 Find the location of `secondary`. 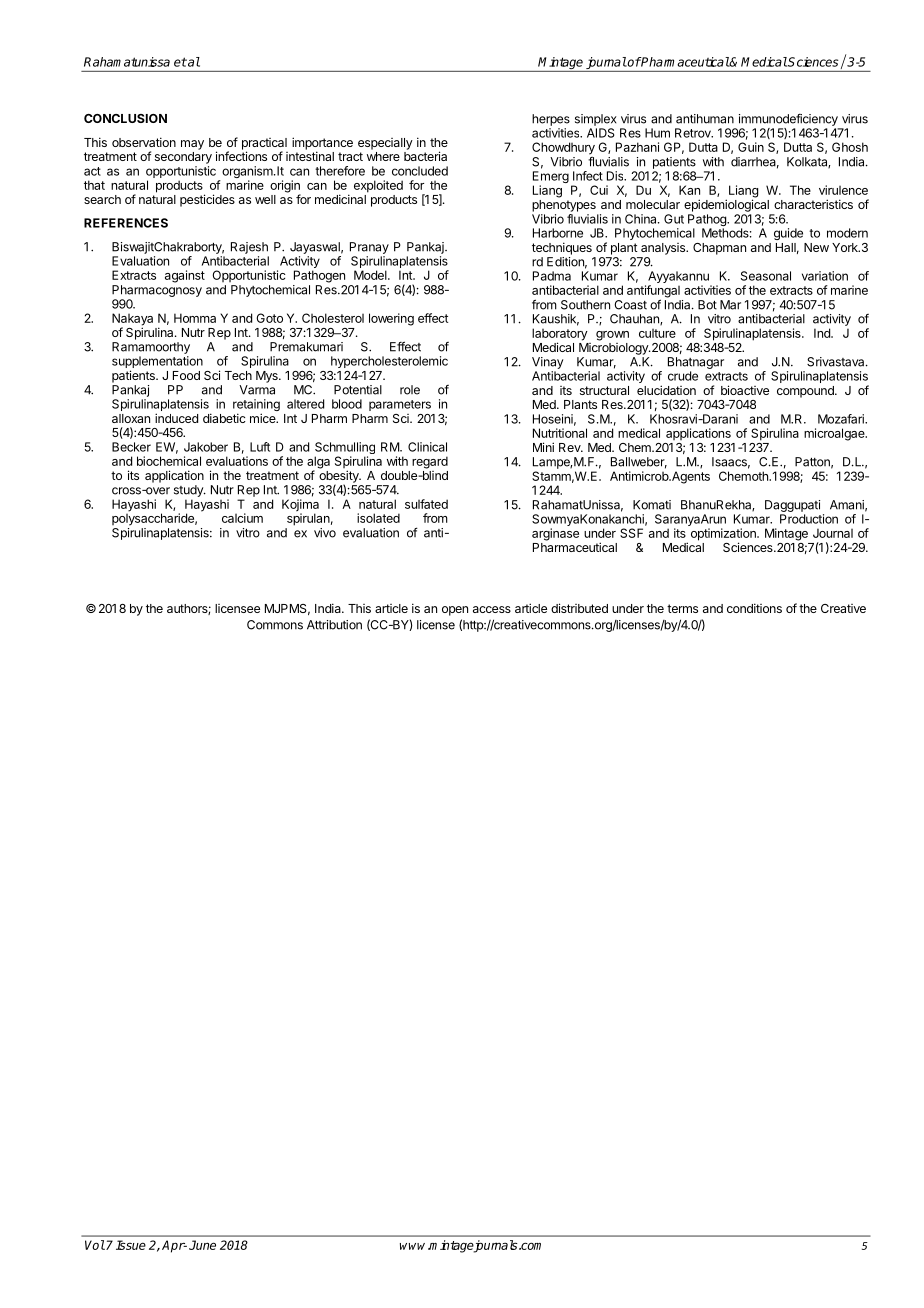

secondary is located at coordinates (183, 158).
